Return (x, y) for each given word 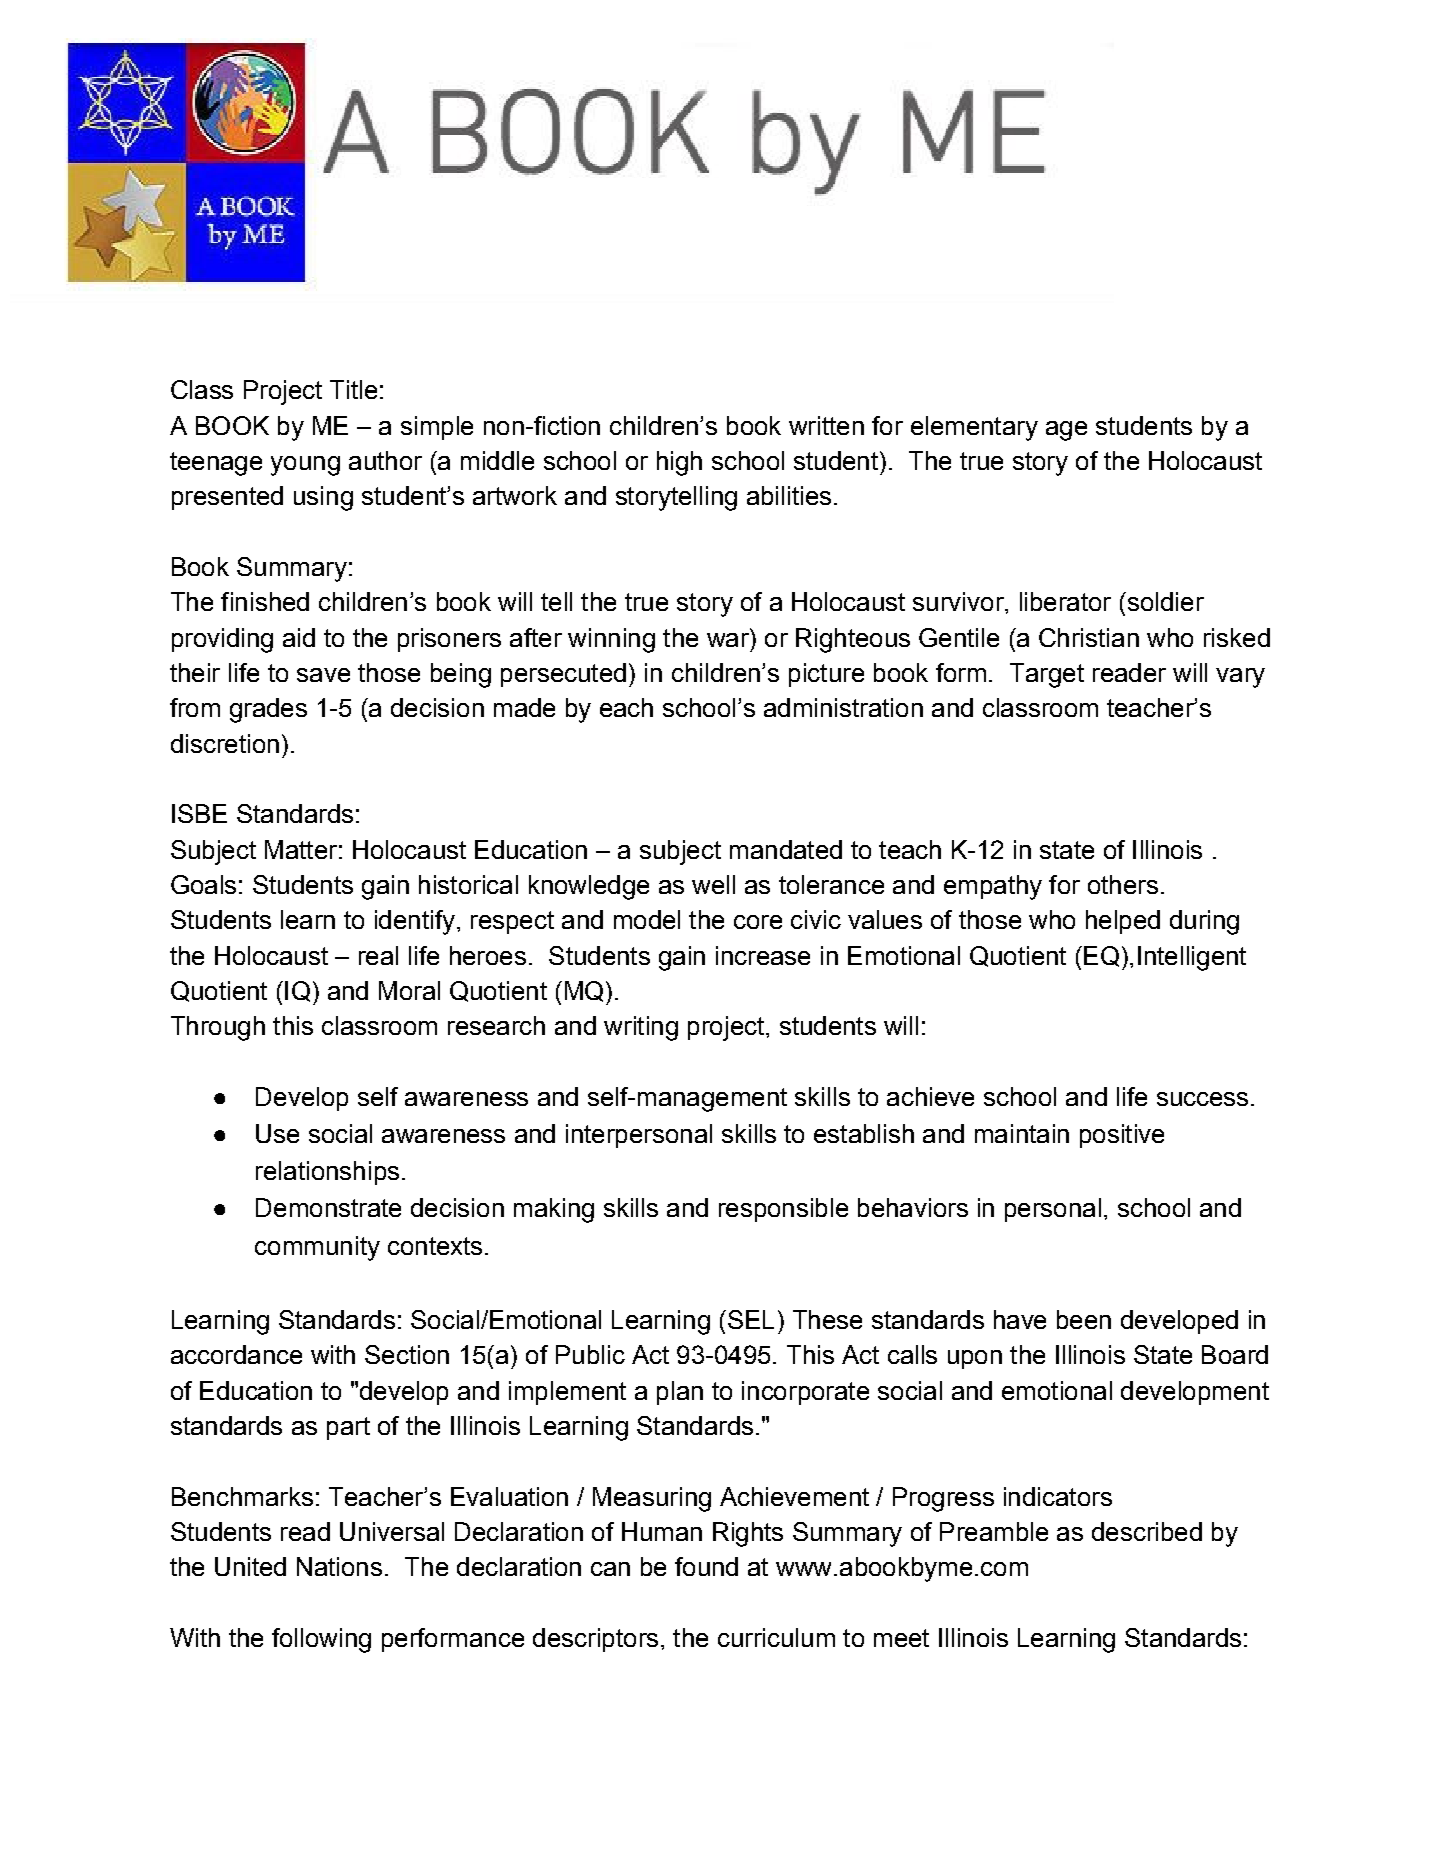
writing (641, 1028)
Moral (409, 990)
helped (1123, 922)
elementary (974, 428)
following (321, 1640)
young (305, 466)
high (679, 463)
